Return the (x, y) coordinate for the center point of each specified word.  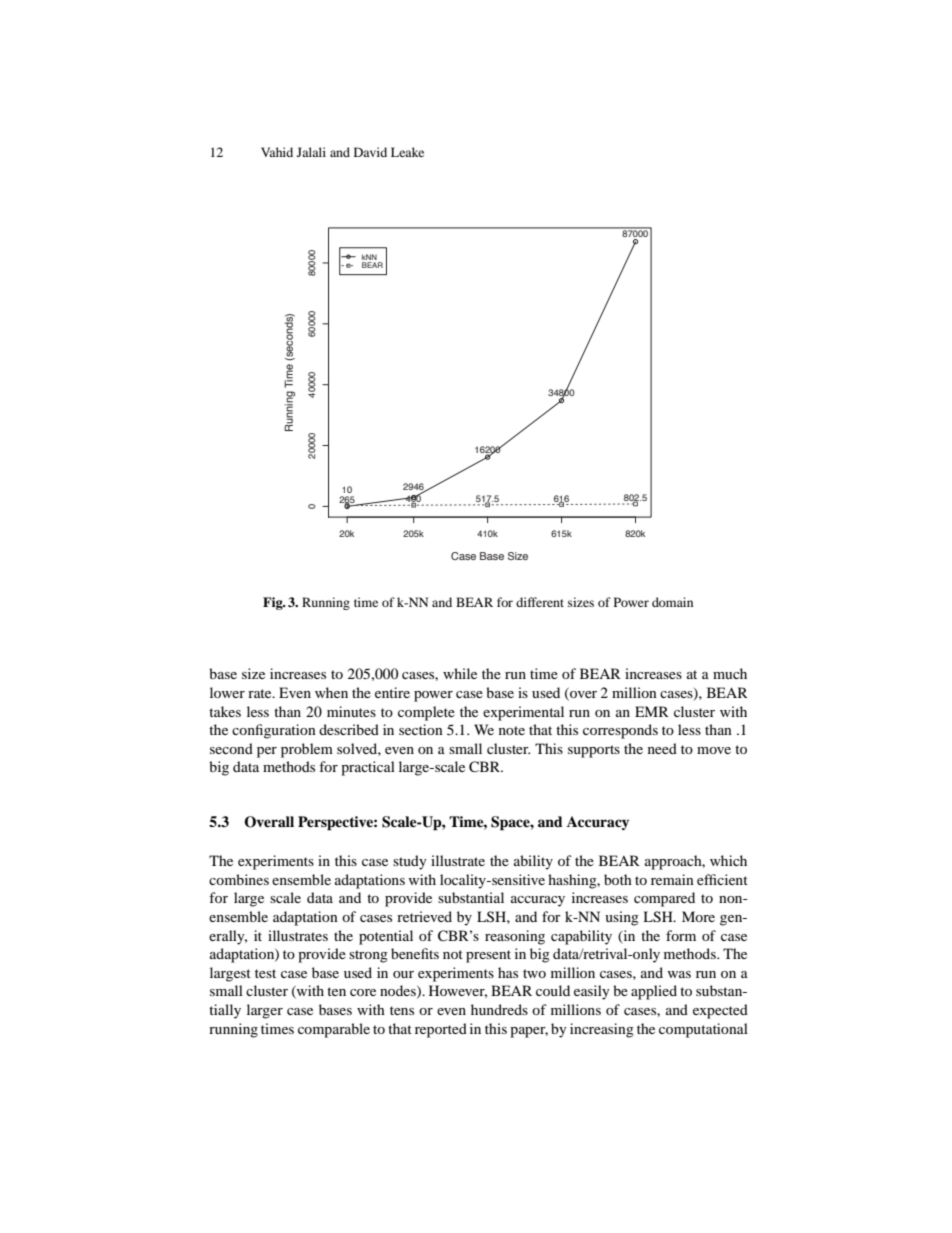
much (730, 673)
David (370, 152)
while (460, 673)
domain (672, 602)
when (331, 692)
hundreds (499, 1009)
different (540, 602)
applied (654, 992)
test (265, 973)
